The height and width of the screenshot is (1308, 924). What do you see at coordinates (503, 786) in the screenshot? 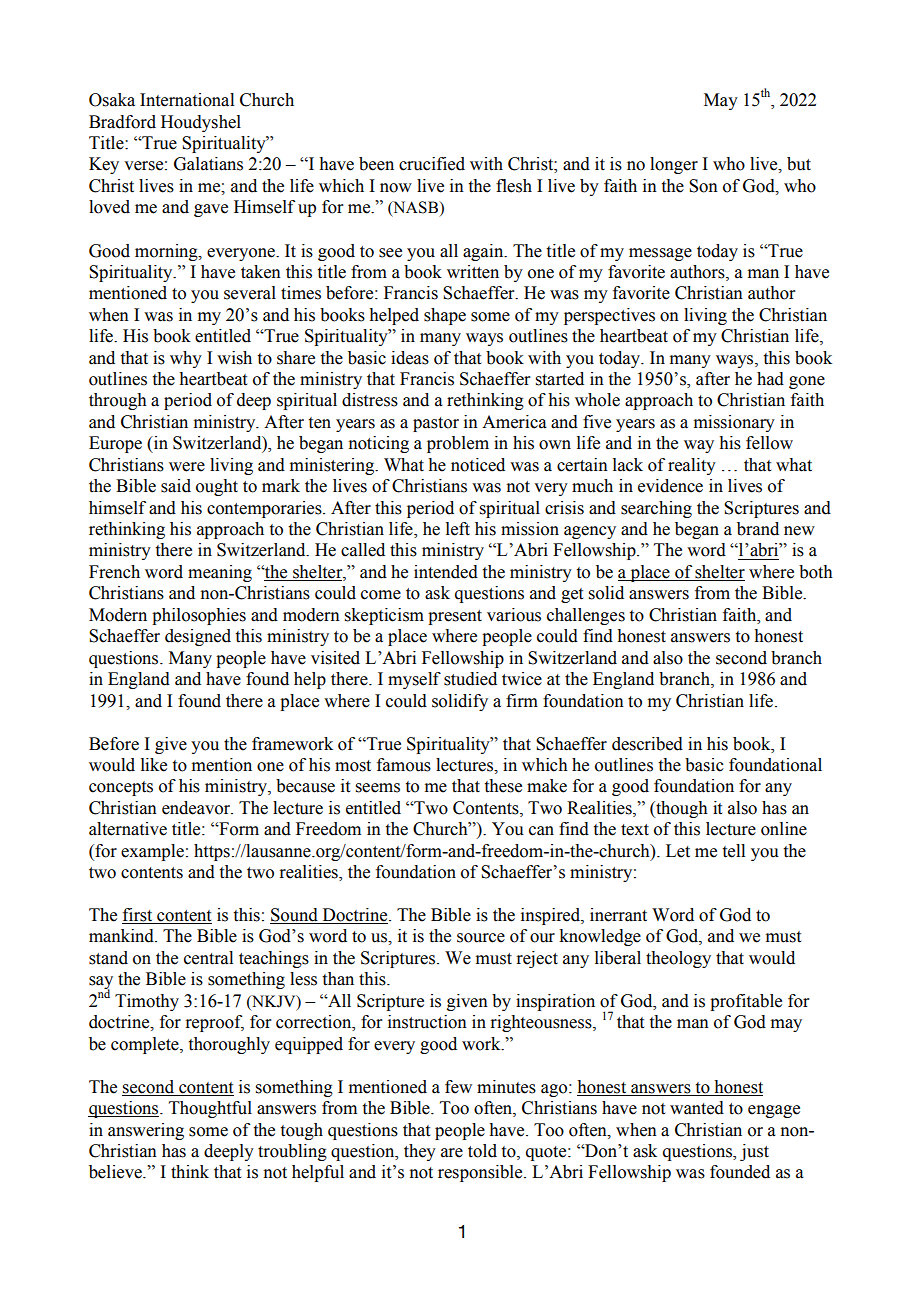
I see `these` at bounding box center [503, 786].
